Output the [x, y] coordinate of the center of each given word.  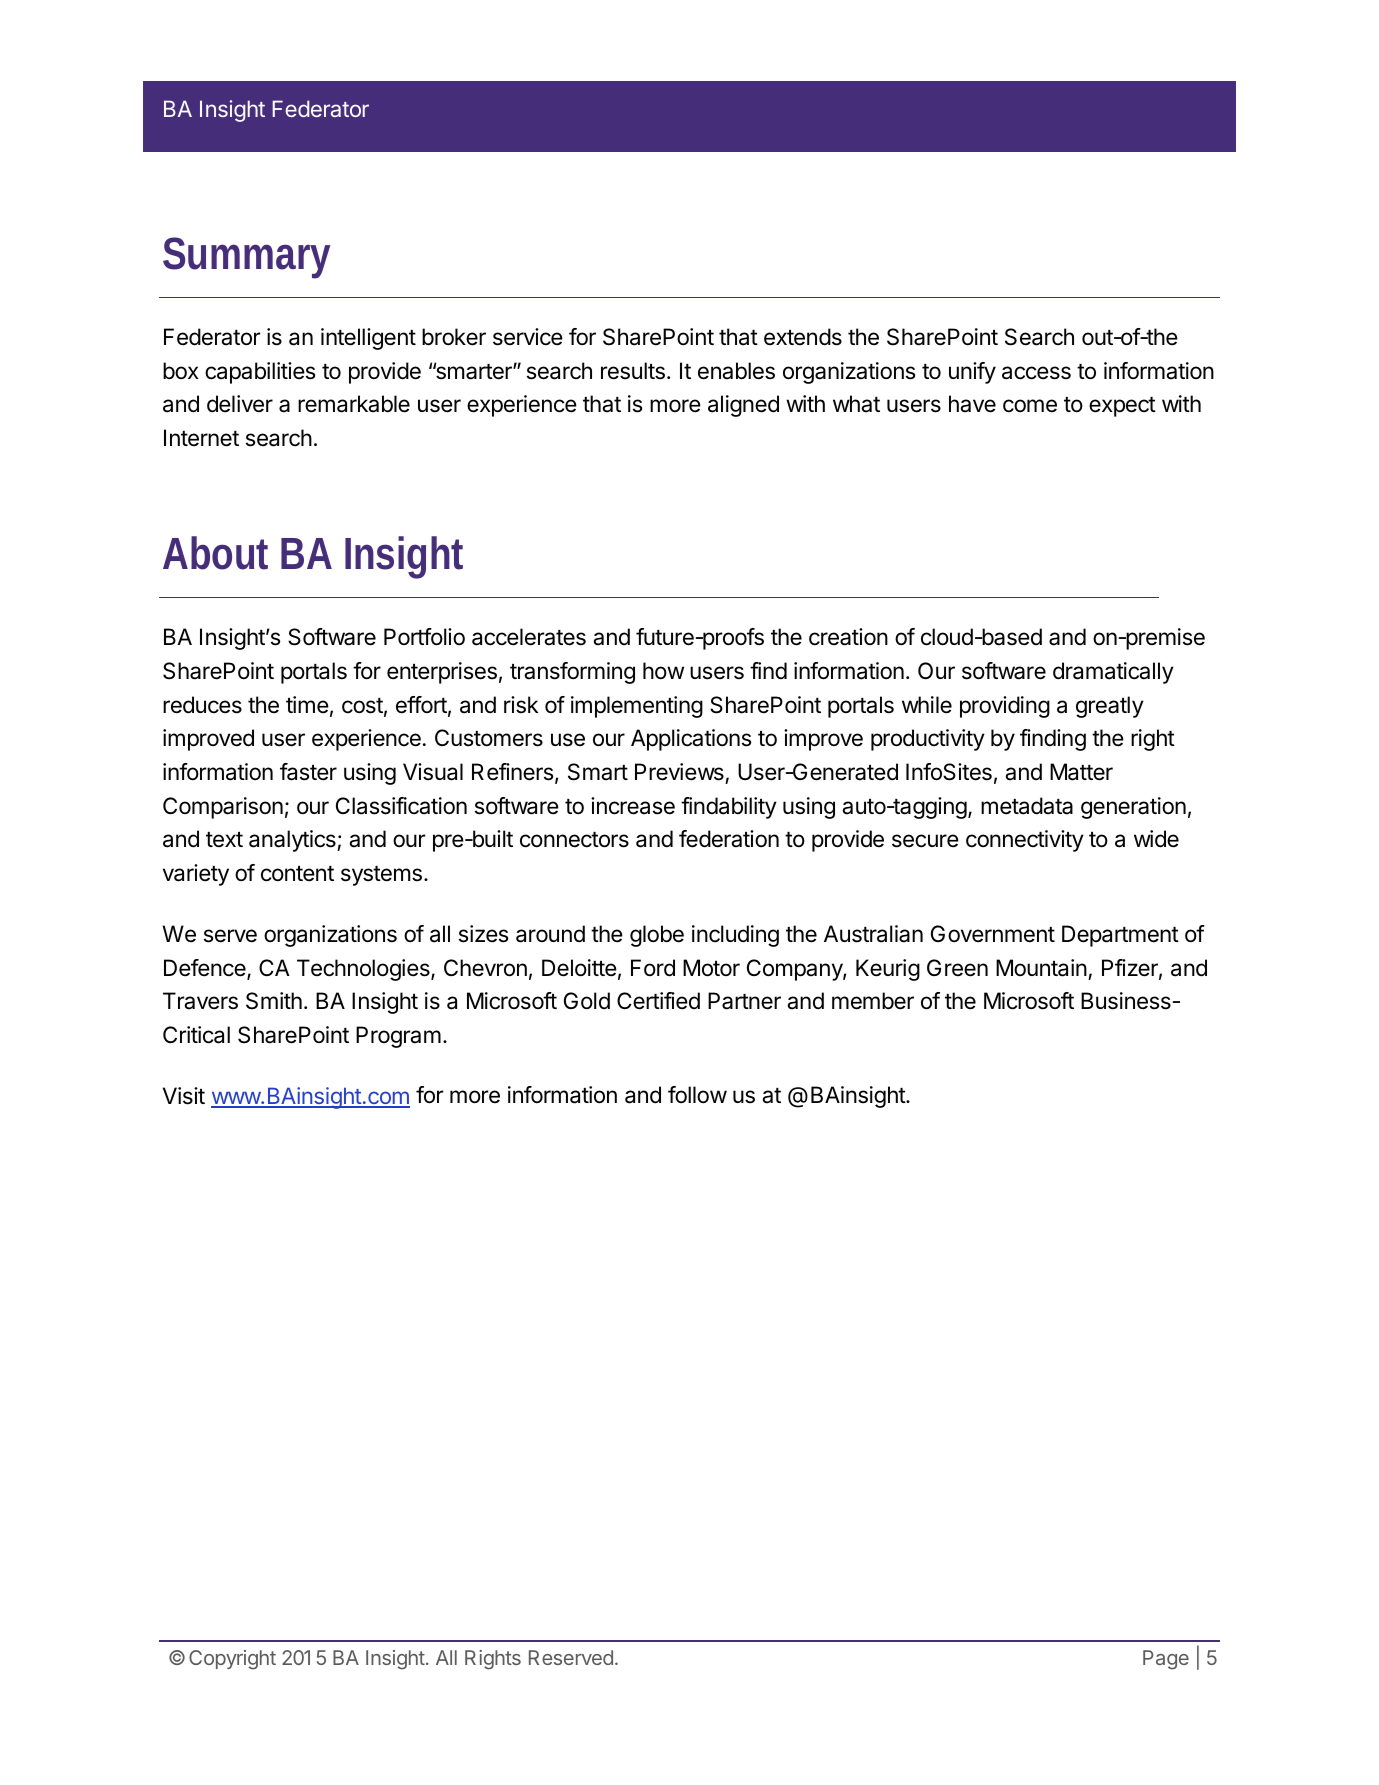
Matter [1081, 772]
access [1036, 373]
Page [1166, 1660]
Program [398, 1037]
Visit [184, 1096]
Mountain [1041, 968]
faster [308, 772]
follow [697, 1095]
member [873, 1001]
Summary [246, 258]
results [633, 371]
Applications [691, 740]
